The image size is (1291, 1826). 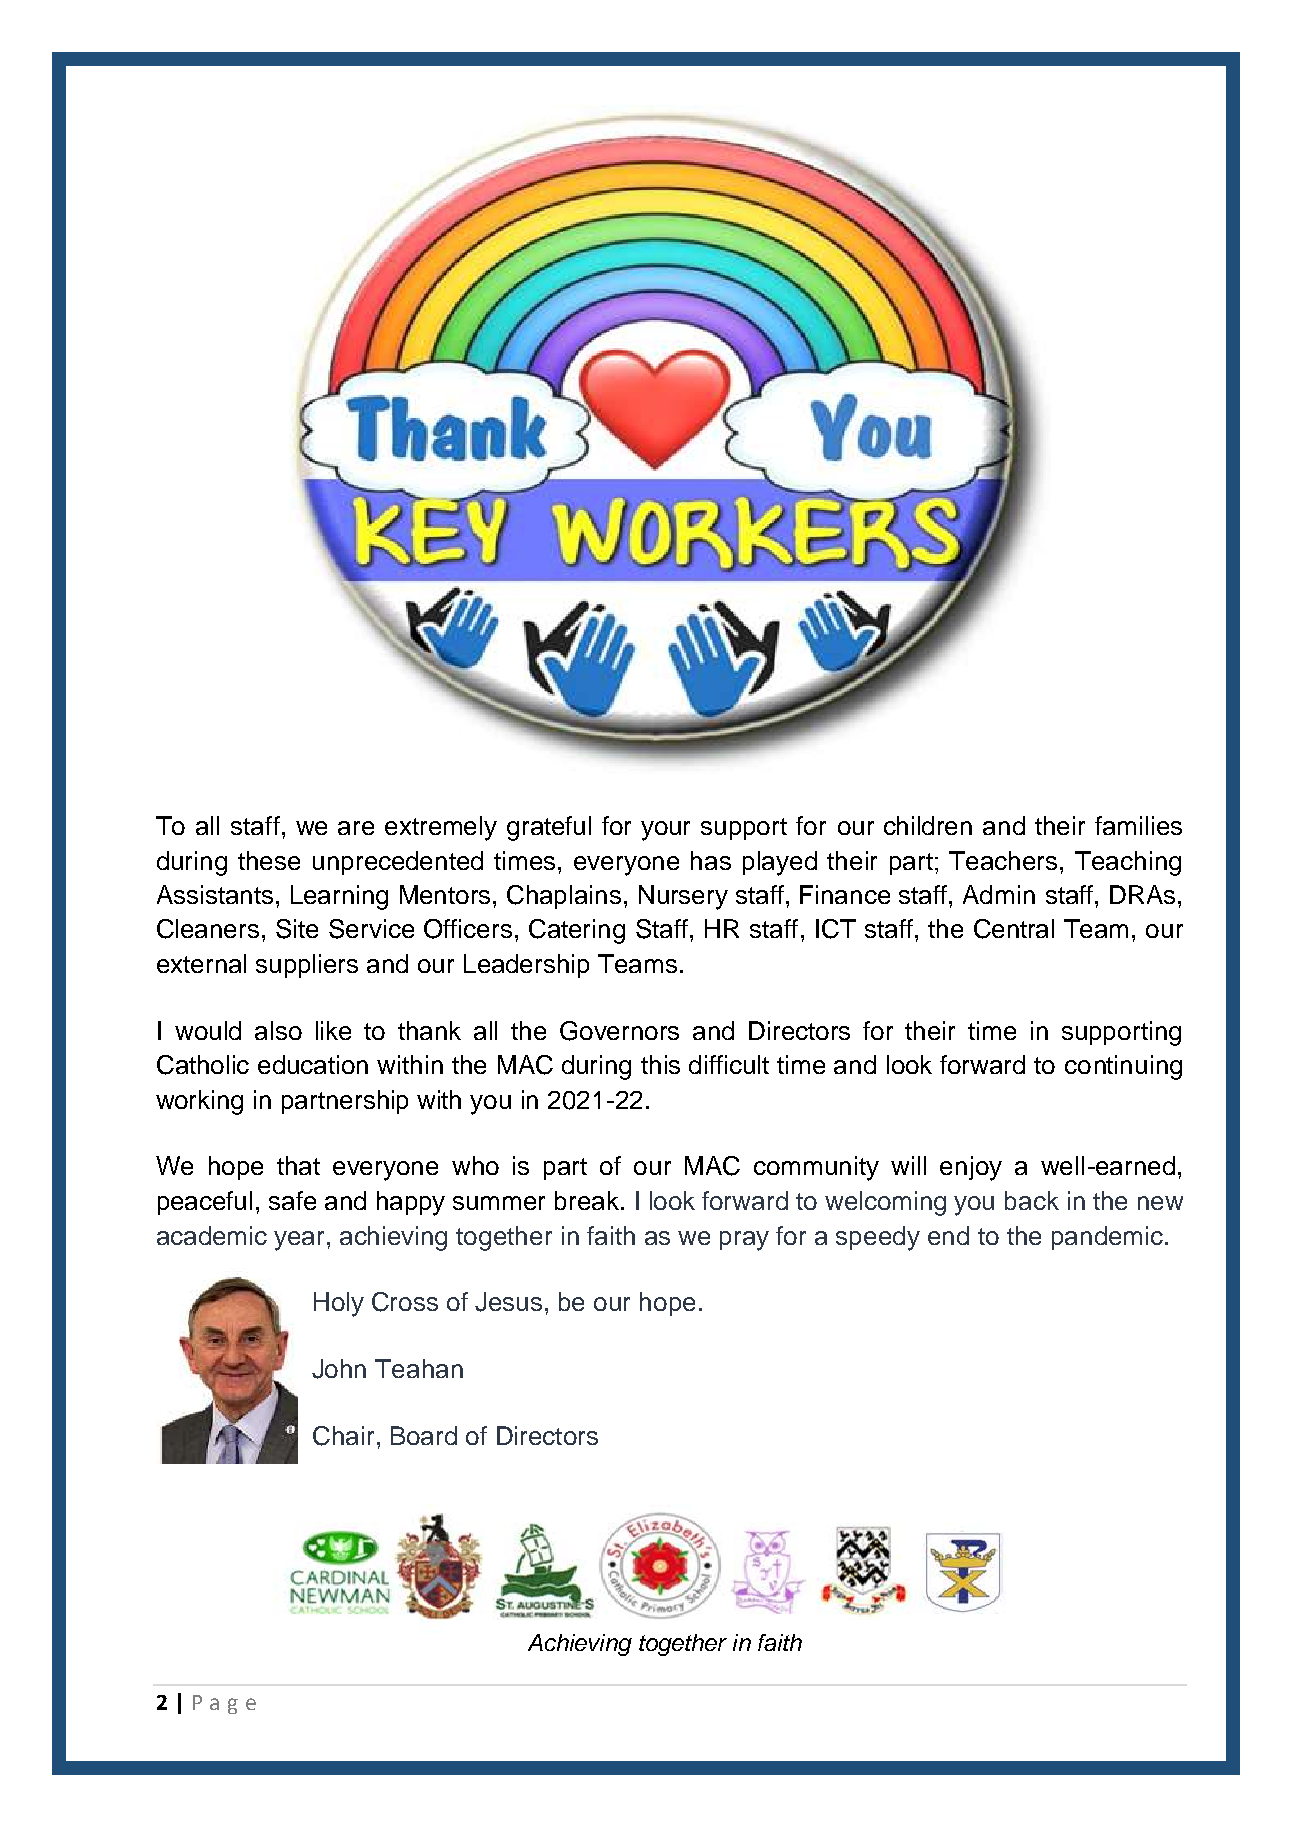 I want to click on Chair, so click(x=343, y=1436).
